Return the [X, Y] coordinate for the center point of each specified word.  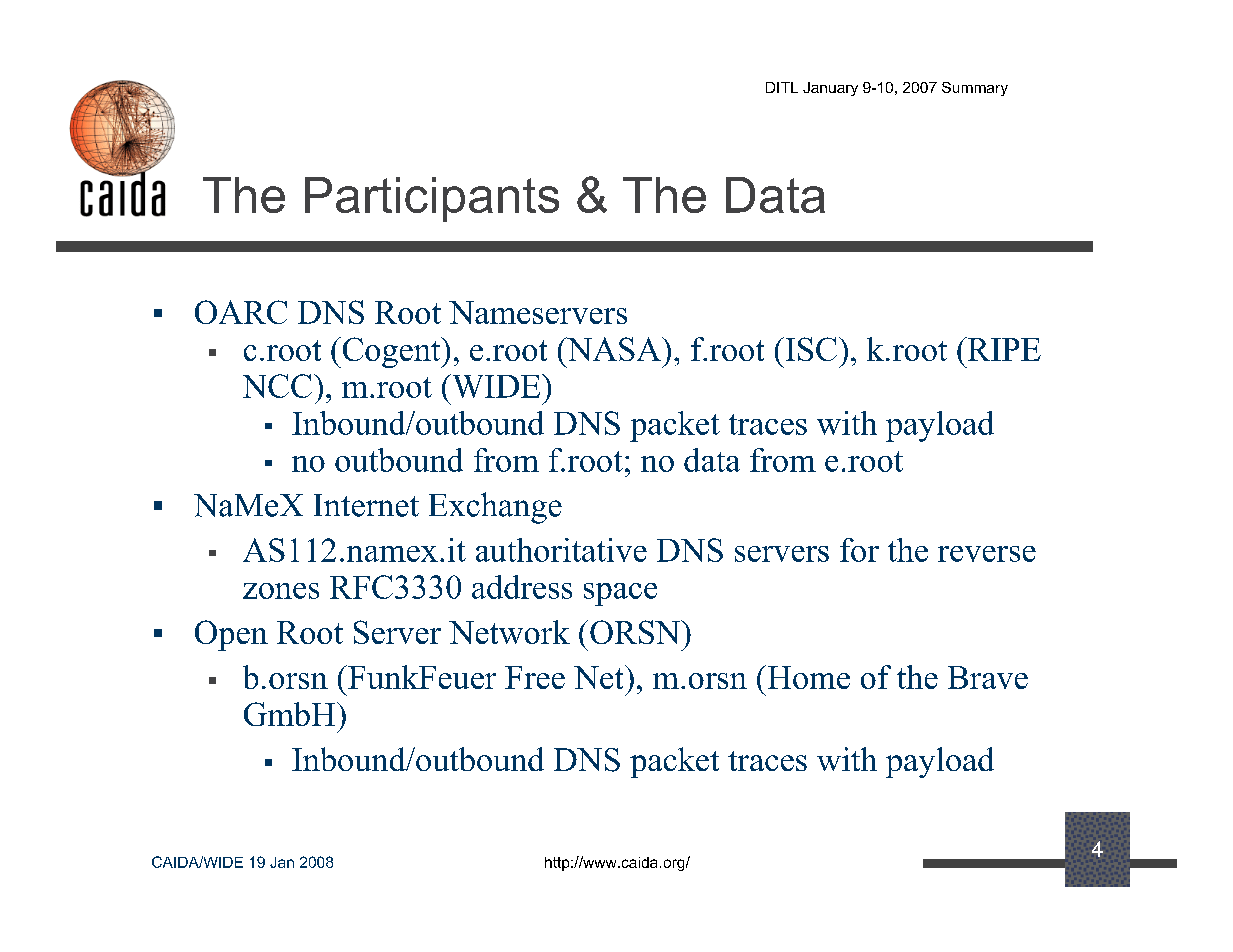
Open [231, 635]
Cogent [391, 352]
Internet [366, 505]
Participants [432, 199]
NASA [614, 349]
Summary [975, 89]
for [859, 550]
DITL [782, 87]
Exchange [495, 508]
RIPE [1003, 349]
